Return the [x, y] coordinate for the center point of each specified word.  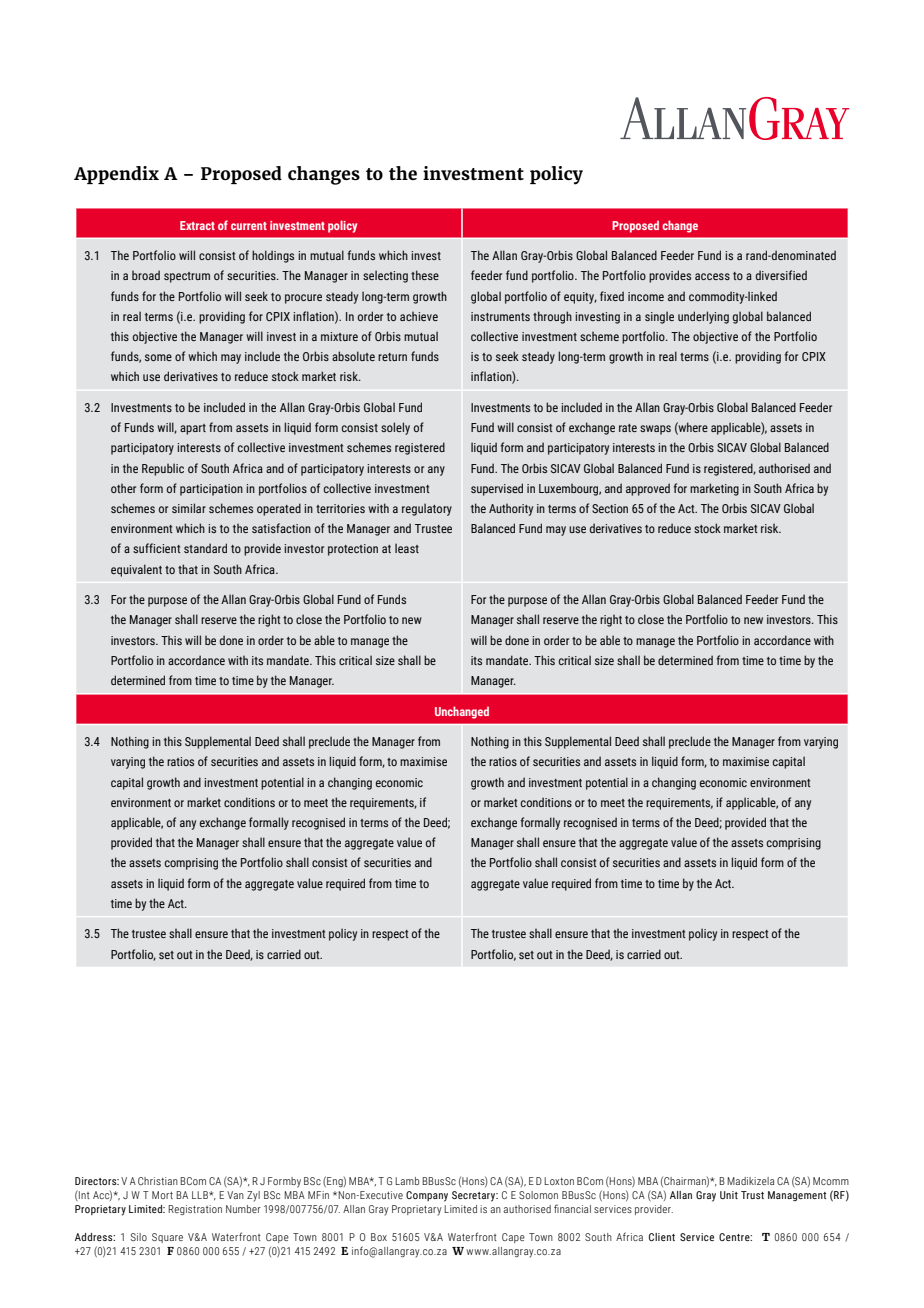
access [712, 276]
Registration [195, 1210]
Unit [729, 1195]
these [425, 275]
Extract [197, 225]
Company [427, 1196]
